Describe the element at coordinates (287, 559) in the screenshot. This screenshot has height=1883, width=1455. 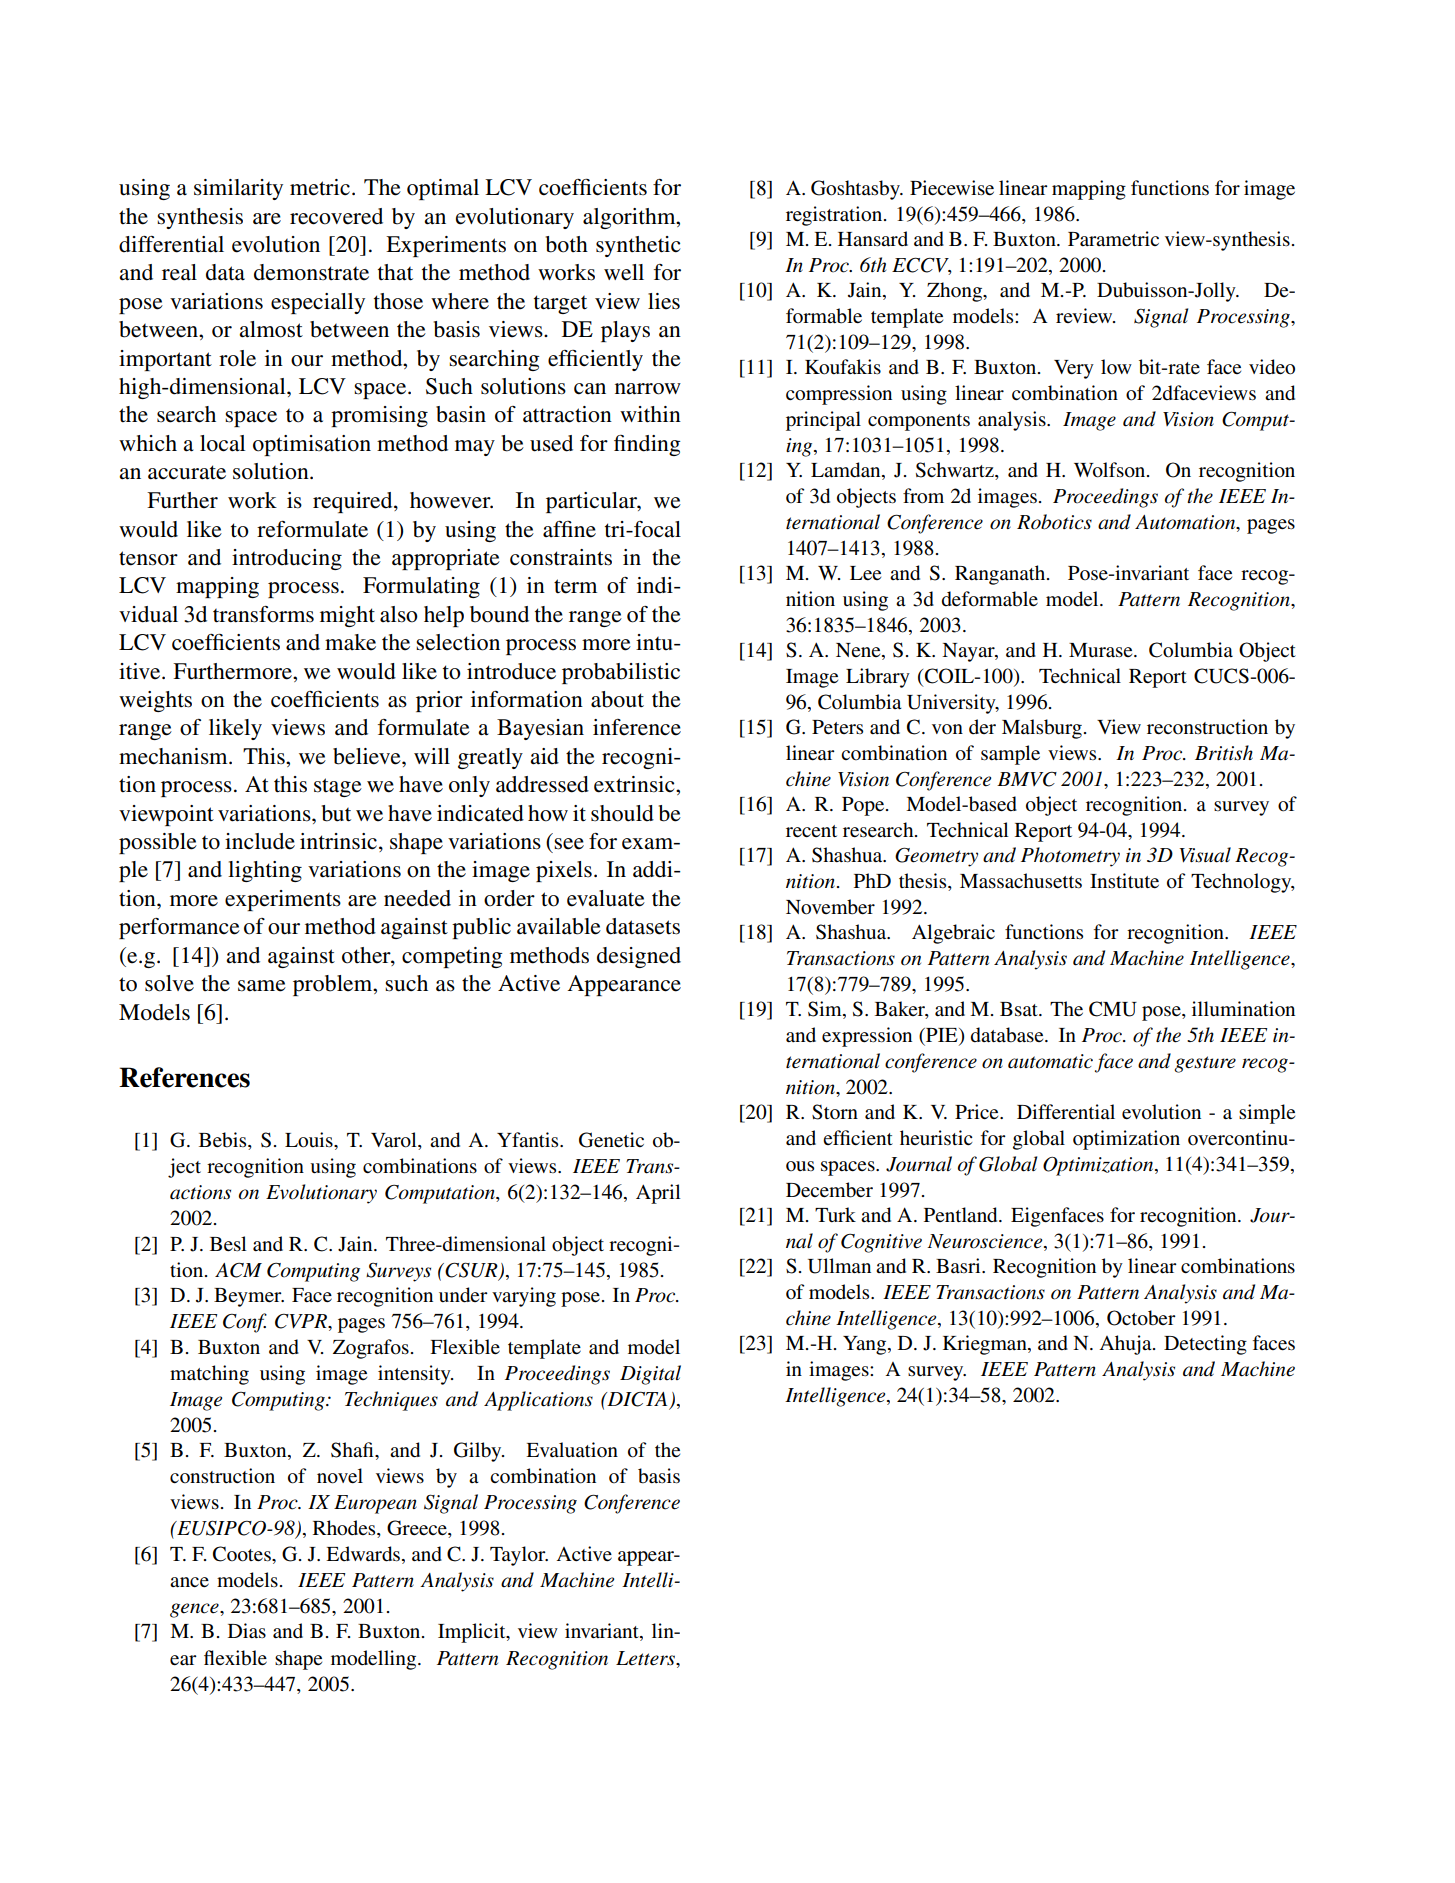
I see `introducing` at that location.
